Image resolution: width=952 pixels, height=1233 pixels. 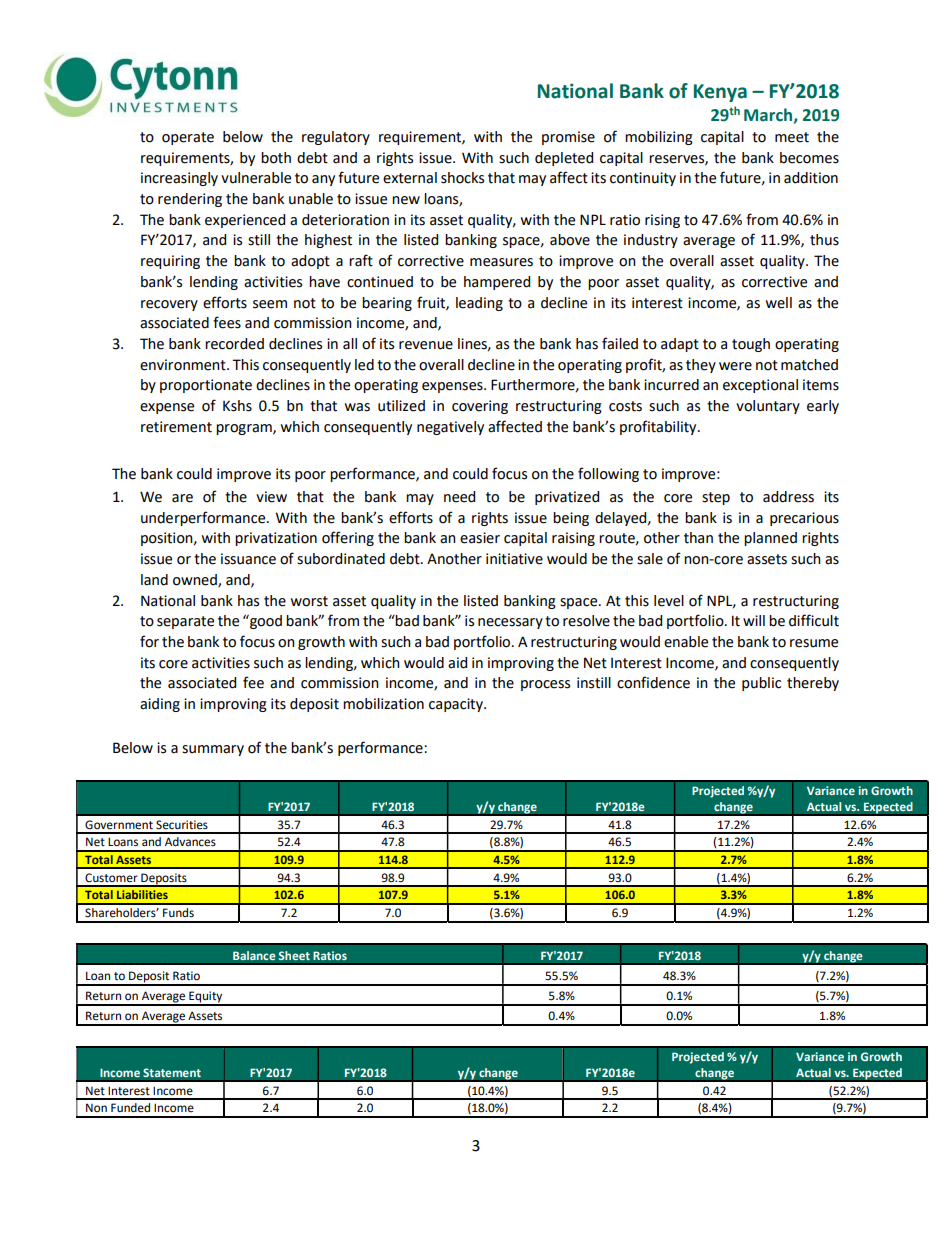 I want to click on Statement, so click(x=172, y=1072).
